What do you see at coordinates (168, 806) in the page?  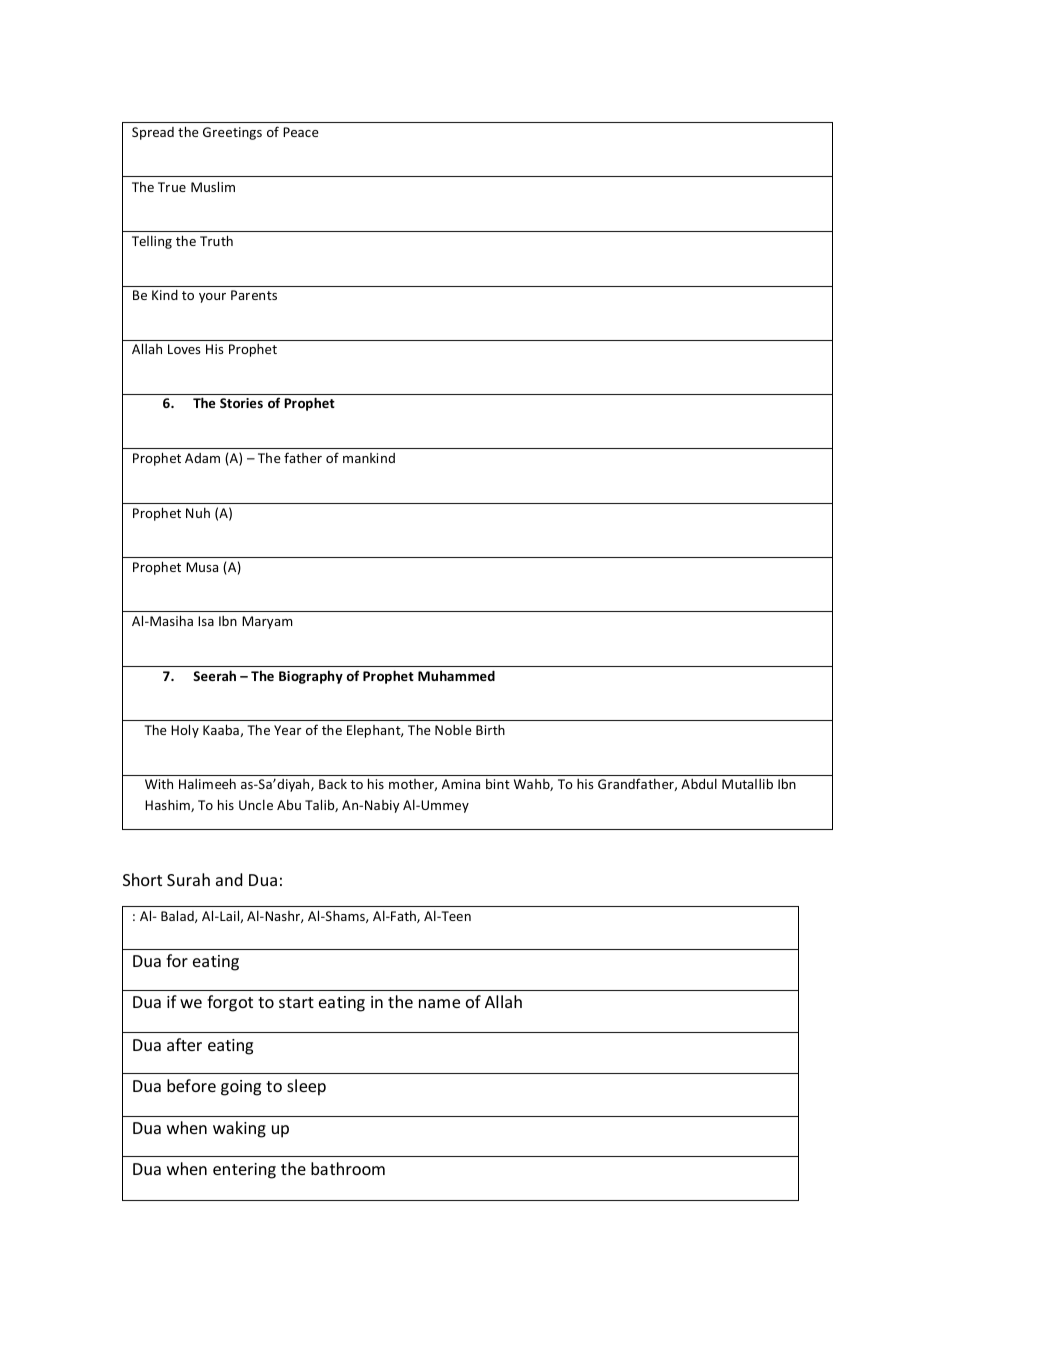 I see `Hashim` at bounding box center [168, 806].
